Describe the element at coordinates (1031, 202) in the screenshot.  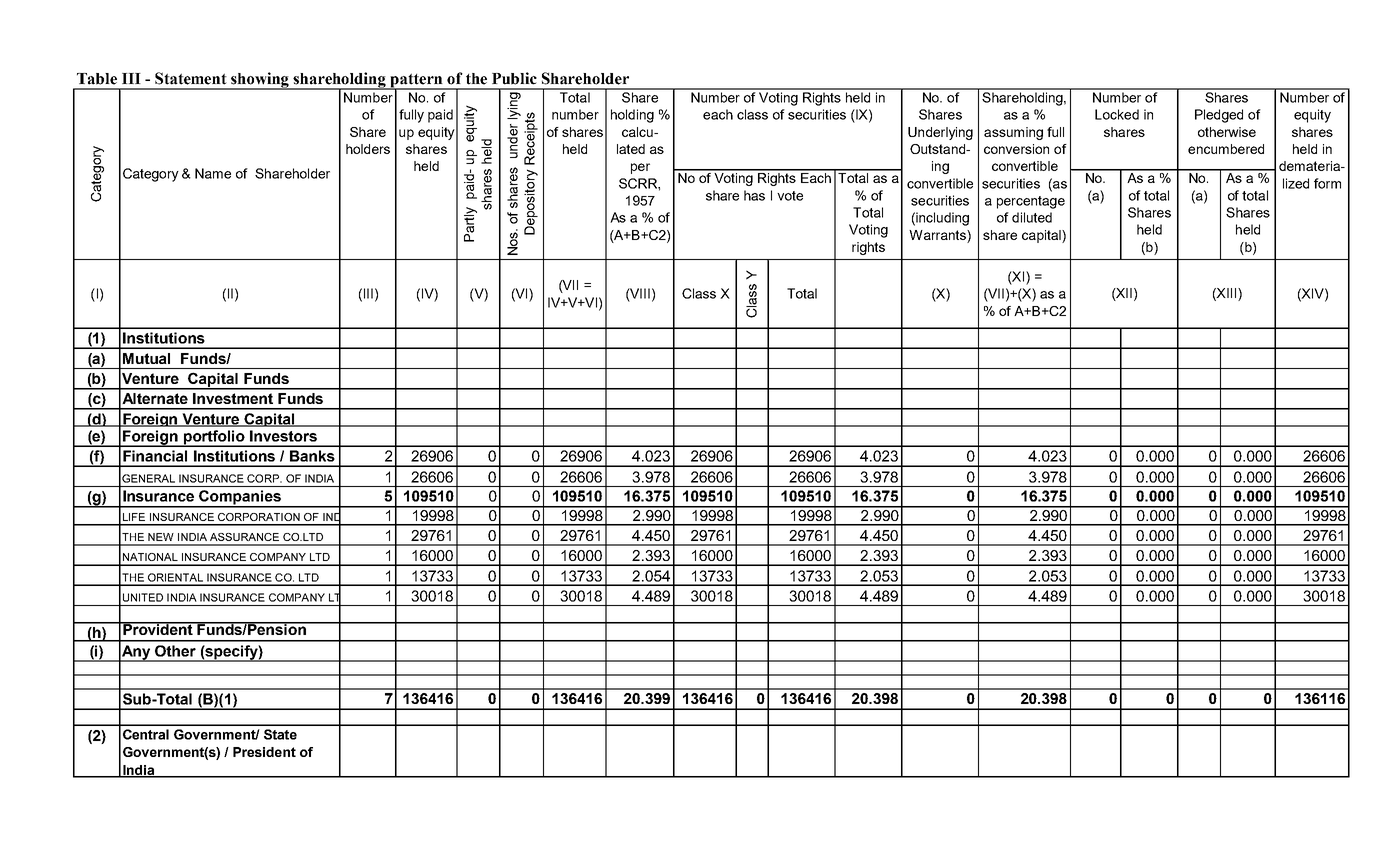
I see `percentage` at that location.
